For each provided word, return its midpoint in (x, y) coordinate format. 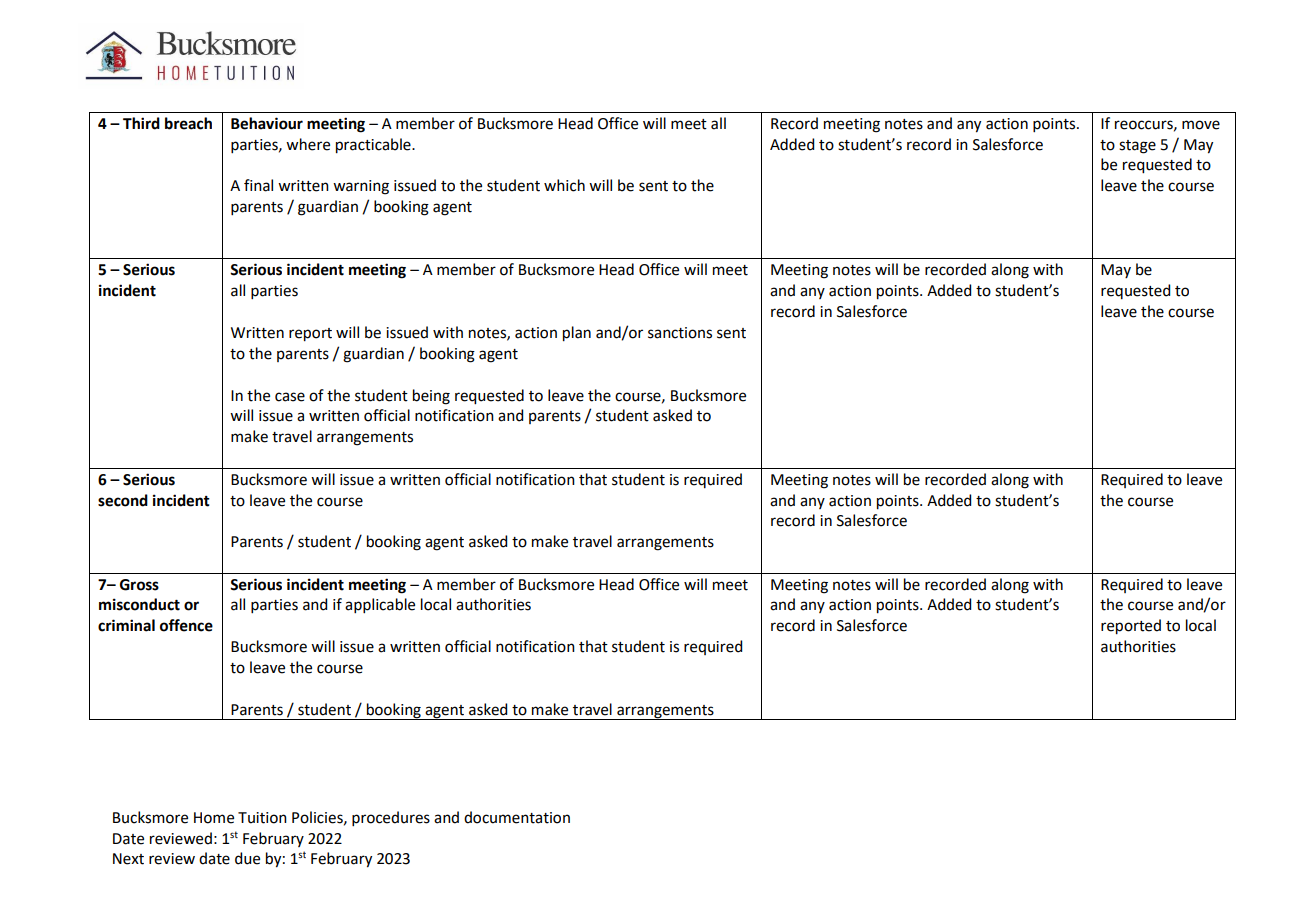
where (308, 144)
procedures (391, 818)
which (564, 185)
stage (1137, 147)
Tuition (262, 818)
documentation (517, 817)
